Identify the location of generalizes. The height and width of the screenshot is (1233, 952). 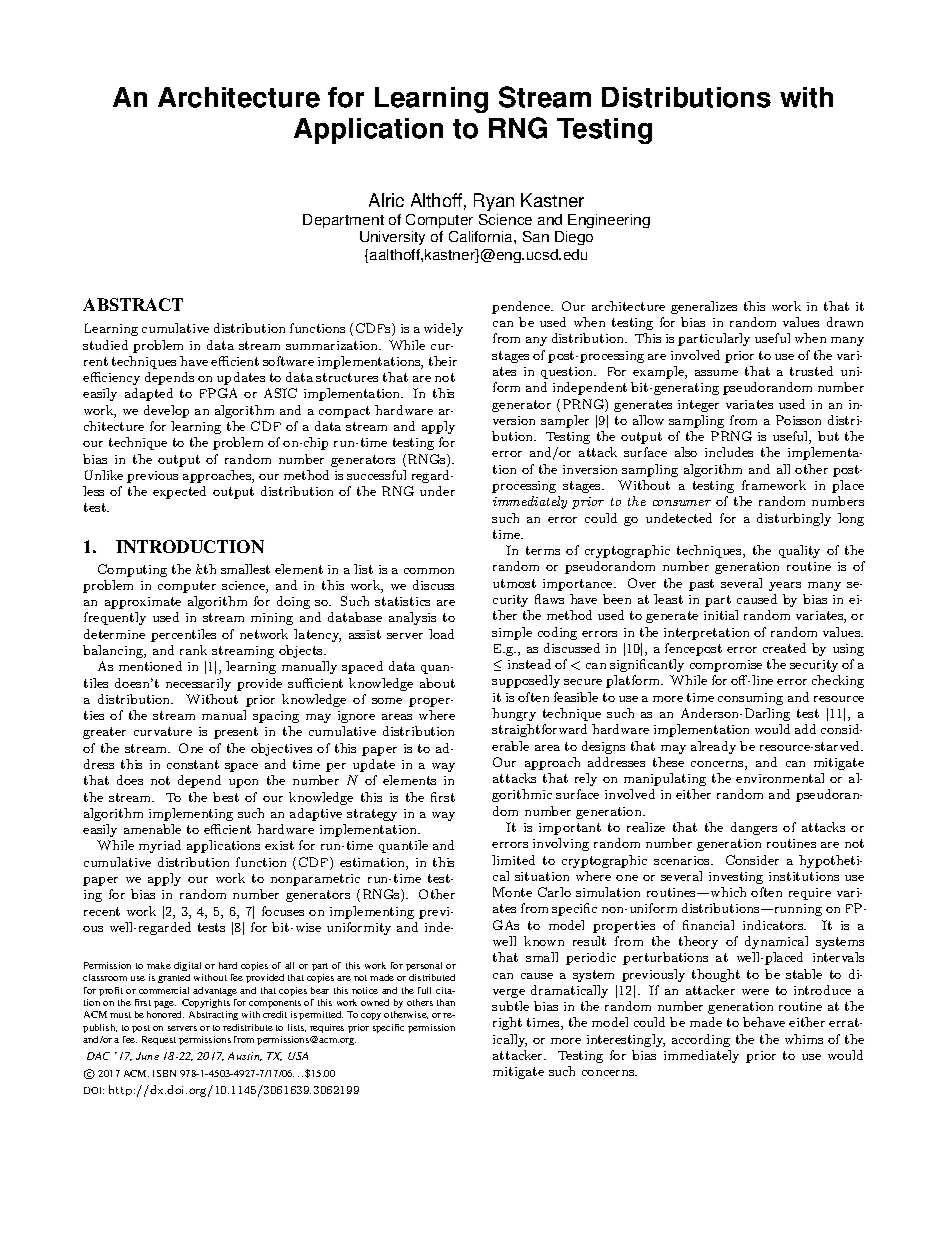
(704, 307).
